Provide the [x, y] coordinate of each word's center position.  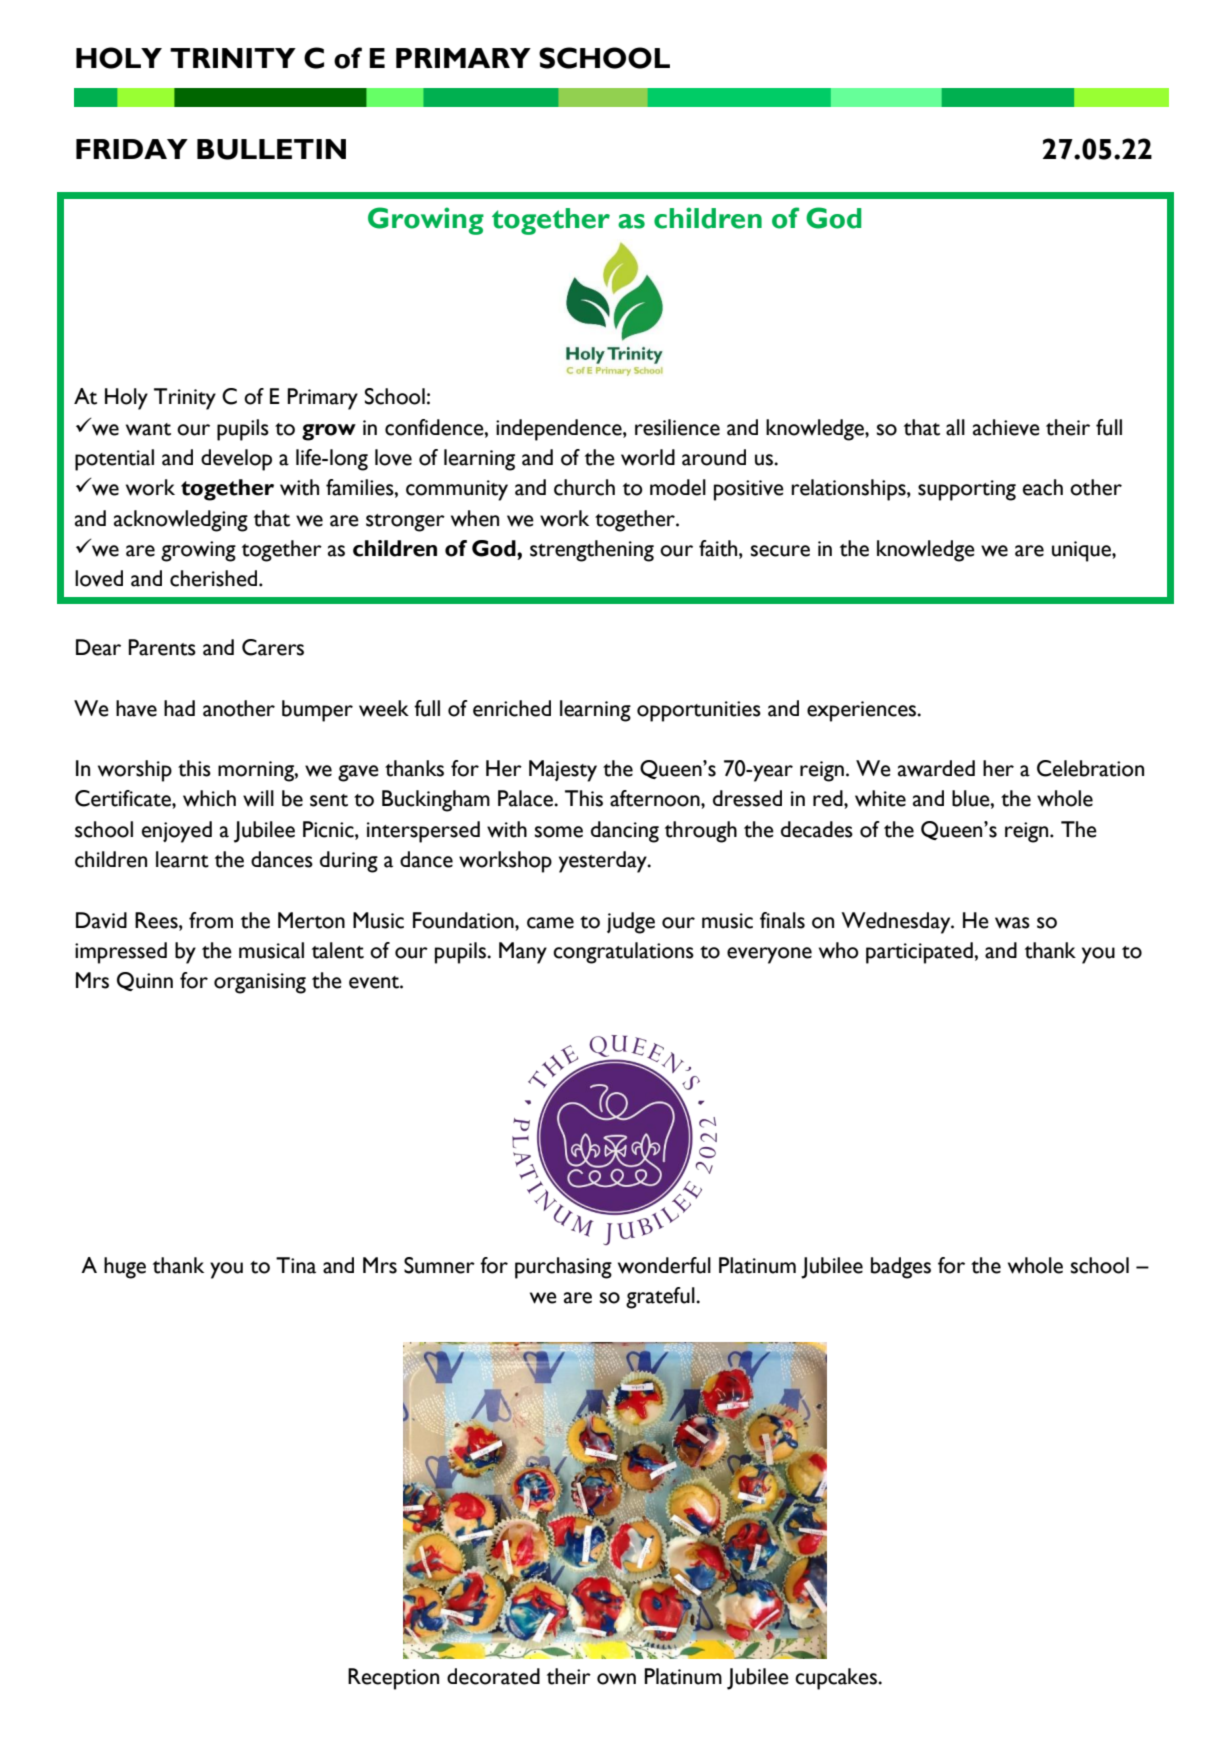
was [1012, 923]
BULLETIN [271, 149]
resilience [677, 427]
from [211, 920]
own [616, 1679]
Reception [393, 1679]
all [955, 427]
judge [631, 923]
